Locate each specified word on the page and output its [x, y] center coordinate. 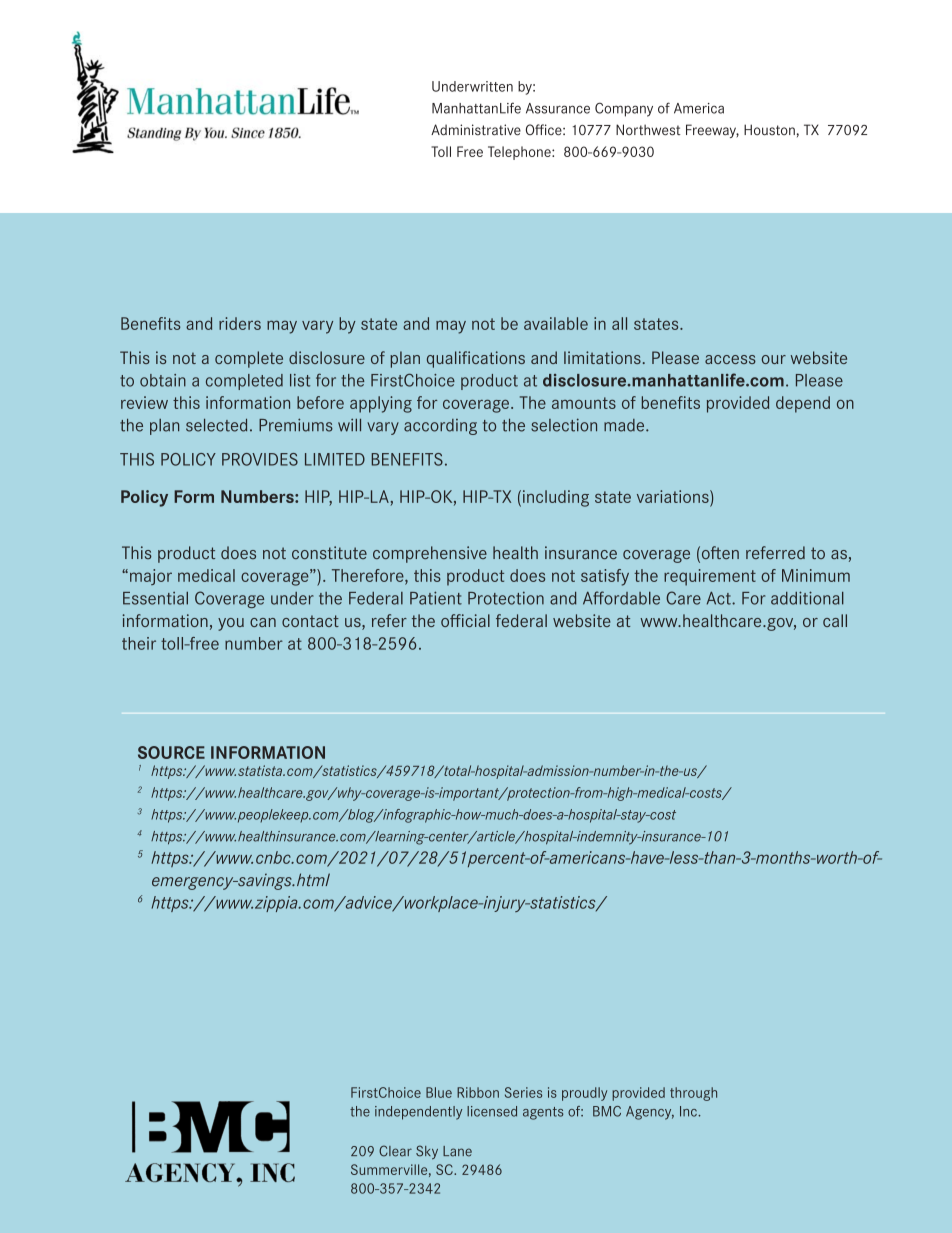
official [465, 620]
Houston [769, 130]
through [693, 1094]
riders [240, 323]
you [231, 624]
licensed [492, 1111]
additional [807, 598]
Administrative [476, 130]
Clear [395, 1151]
